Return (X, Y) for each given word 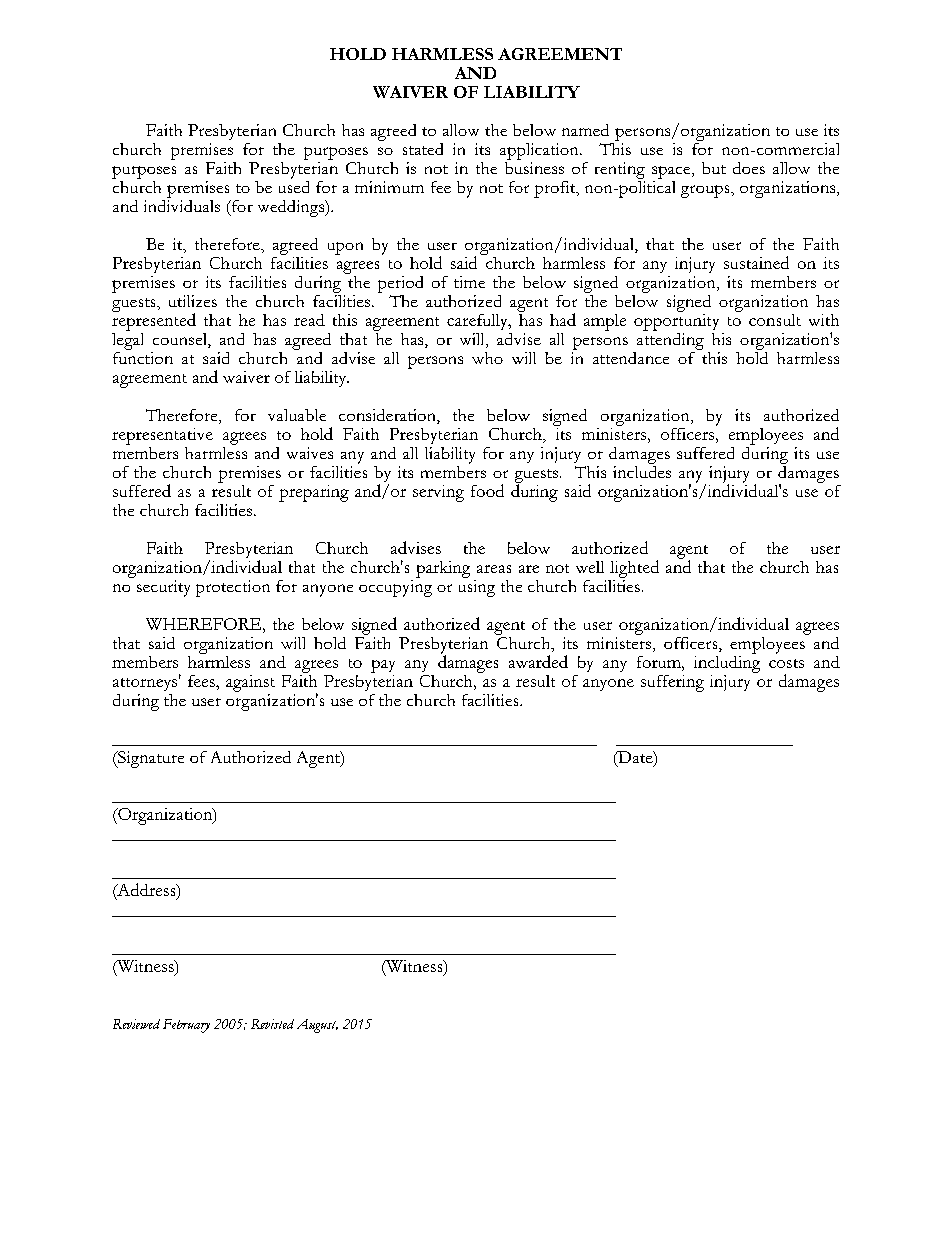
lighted (634, 569)
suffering (672, 683)
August (317, 1026)
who (487, 358)
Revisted (272, 1024)
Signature (150, 759)
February (186, 1026)
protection (233, 588)
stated (423, 149)
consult (775, 320)
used (294, 185)
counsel (181, 340)
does (749, 168)
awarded (538, 661)
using (477, 587)
